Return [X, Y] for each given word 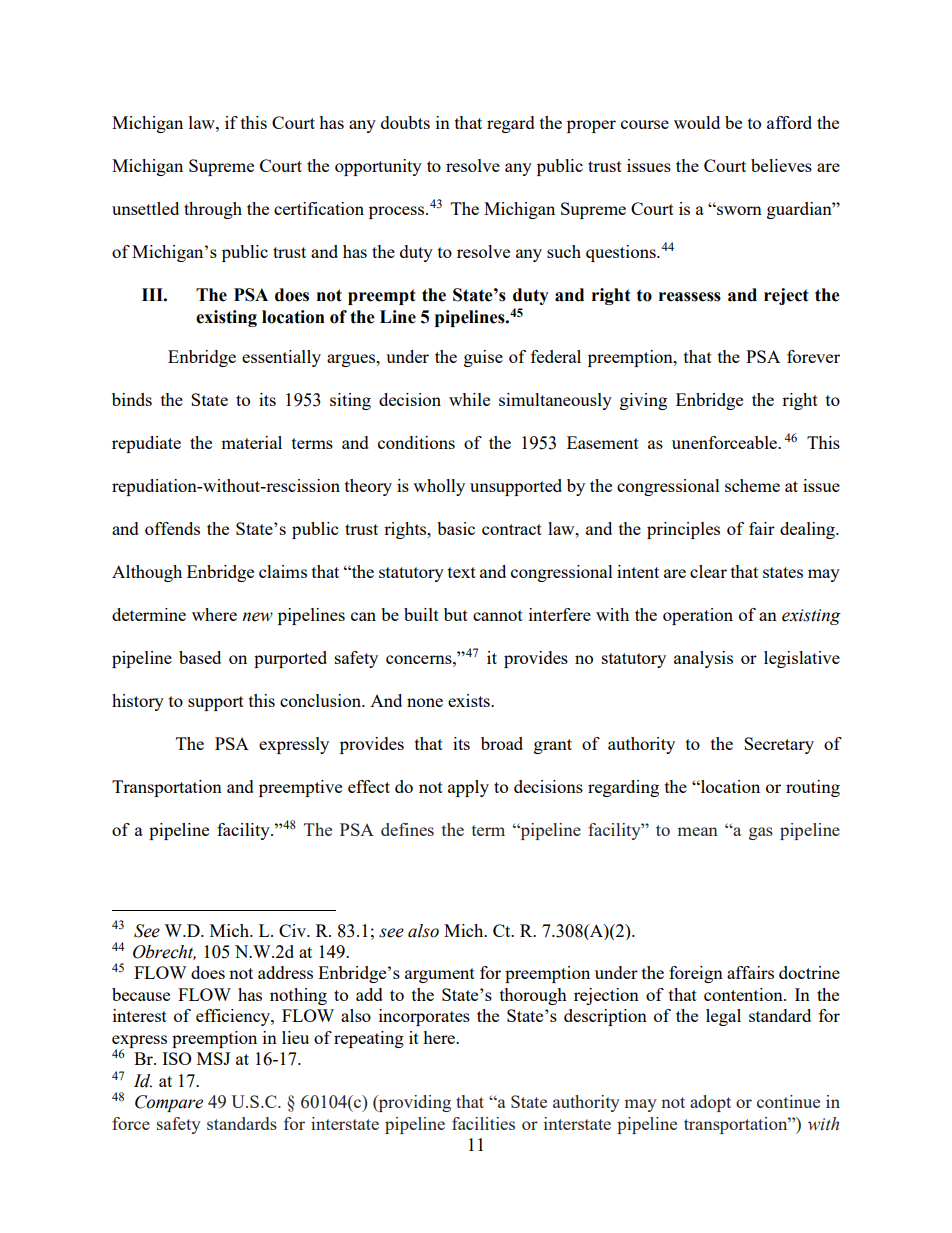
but [456, 614]
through [213, 210]
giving [643, 401]
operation [698, 616]
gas [761, 833]
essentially [281, 358]
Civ [293, 930]
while [469, 399]
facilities [483, 1123]
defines [407, 829]
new [257, 617]
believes [781, 165]
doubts [405, 122]
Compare [169, 1103]
